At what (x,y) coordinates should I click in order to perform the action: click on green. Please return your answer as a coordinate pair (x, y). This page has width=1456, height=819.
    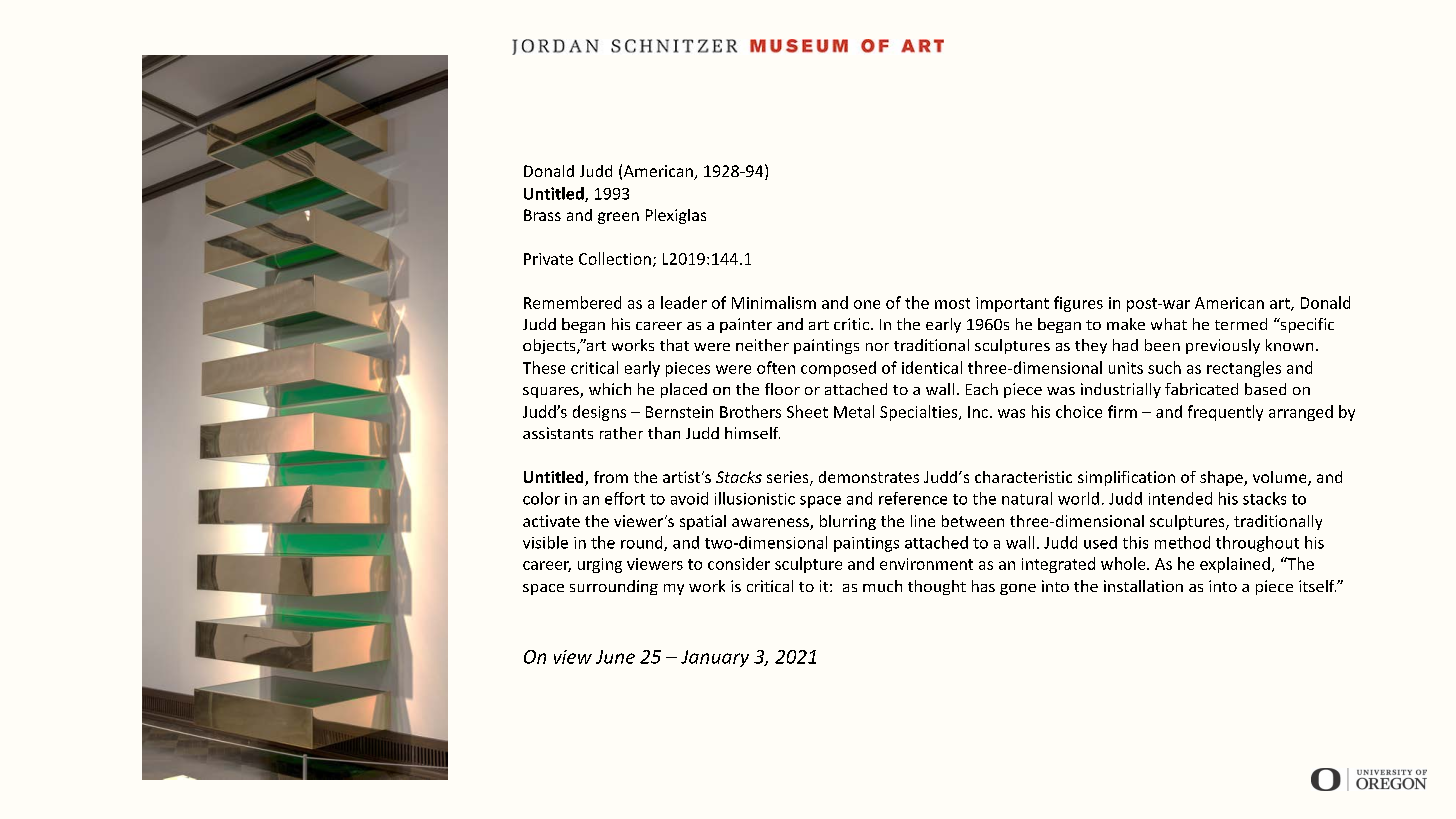
    Looking at the image, I should click on (618, 218).
